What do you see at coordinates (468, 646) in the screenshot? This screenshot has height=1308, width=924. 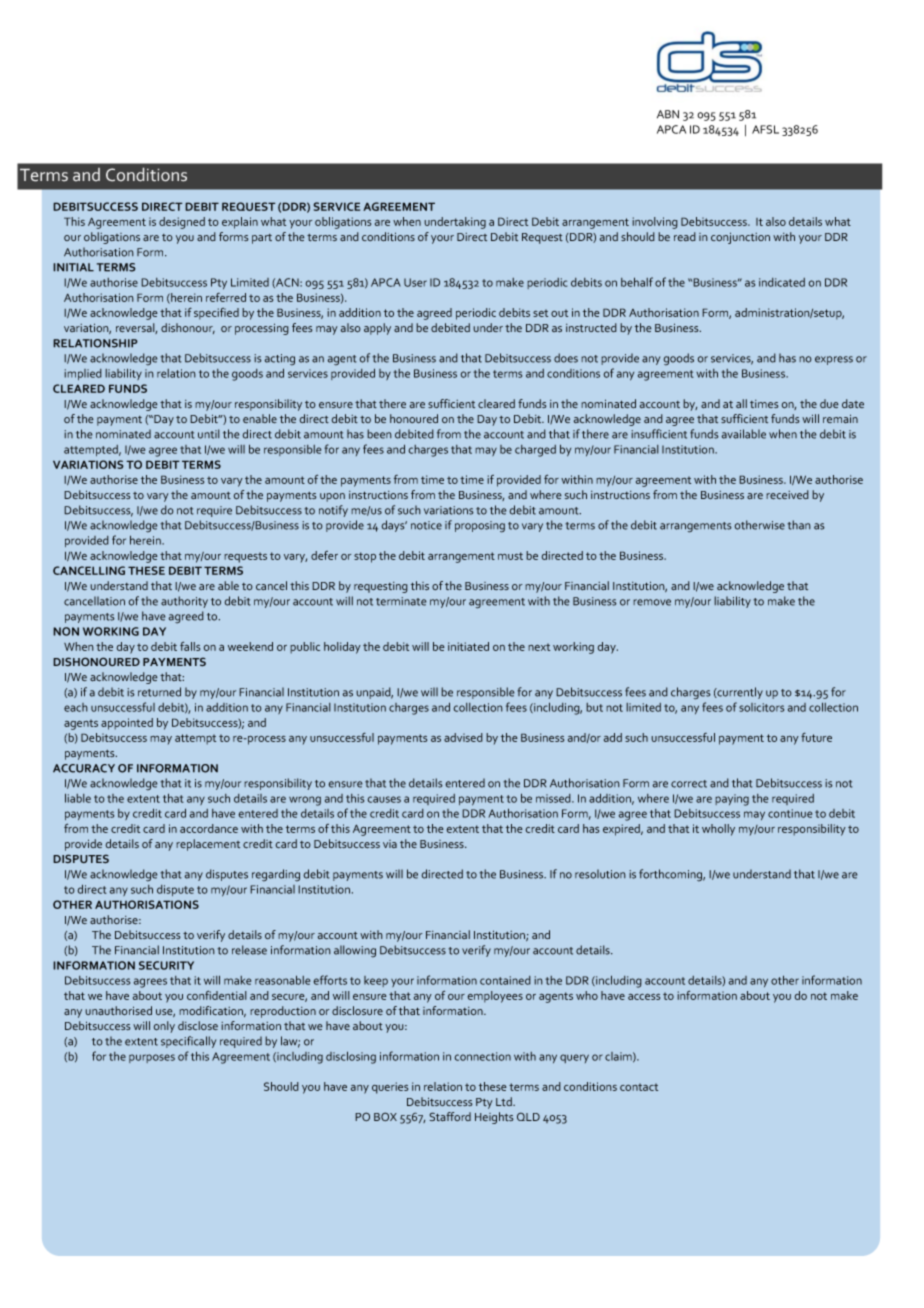 I see `initiated` at bounding box center [468, 646].
